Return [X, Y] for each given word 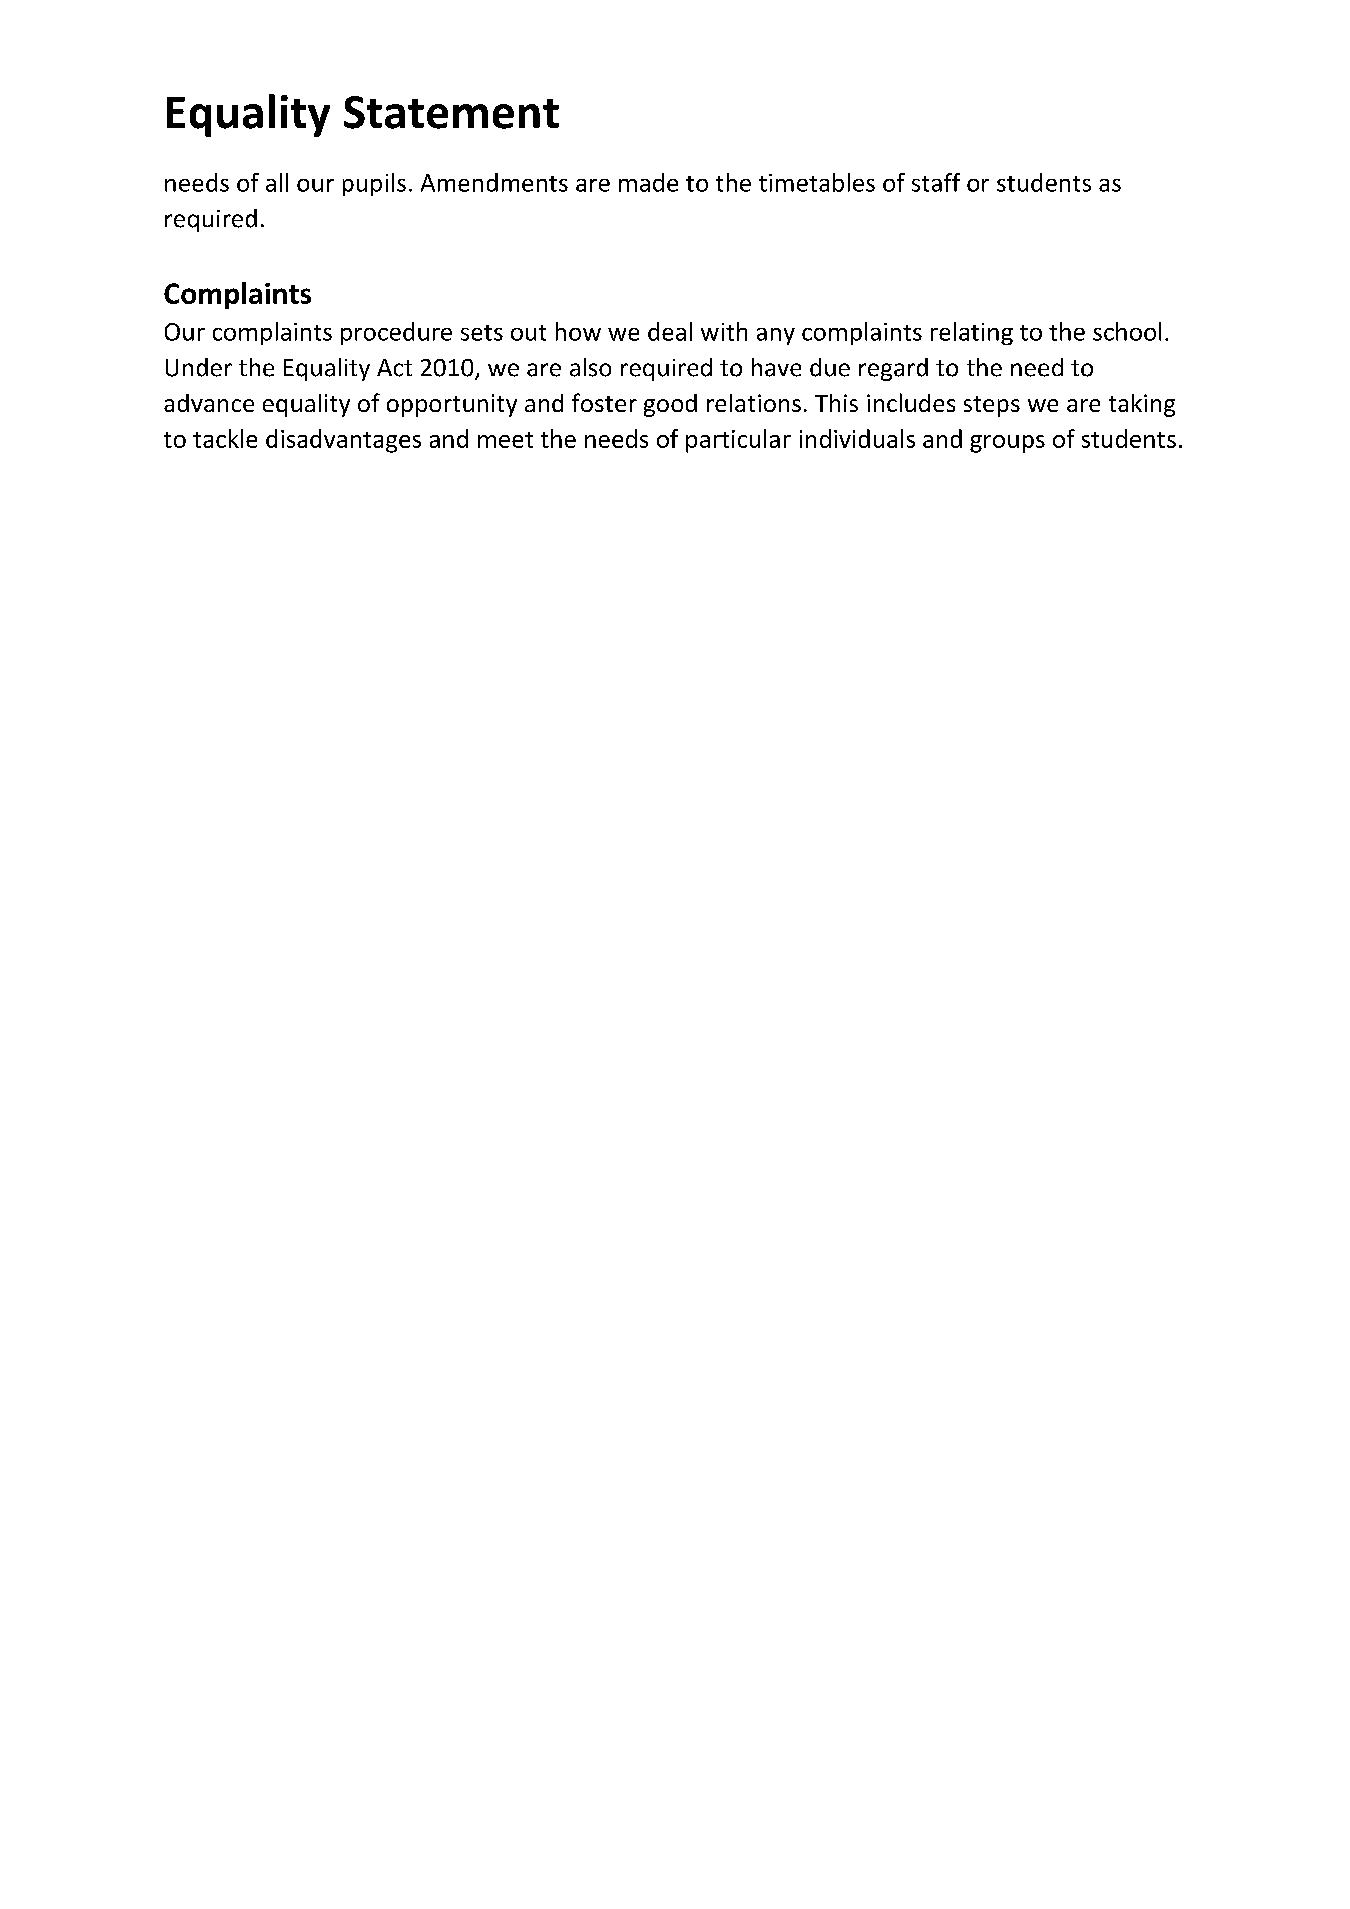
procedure [396, 333]
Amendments [494, 182]
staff [936, 182]
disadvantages [343, 441]
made [648, 182]
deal [670, 331]
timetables [817, 182]
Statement [451, 112]
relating [972, 333]
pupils [374, 184]
